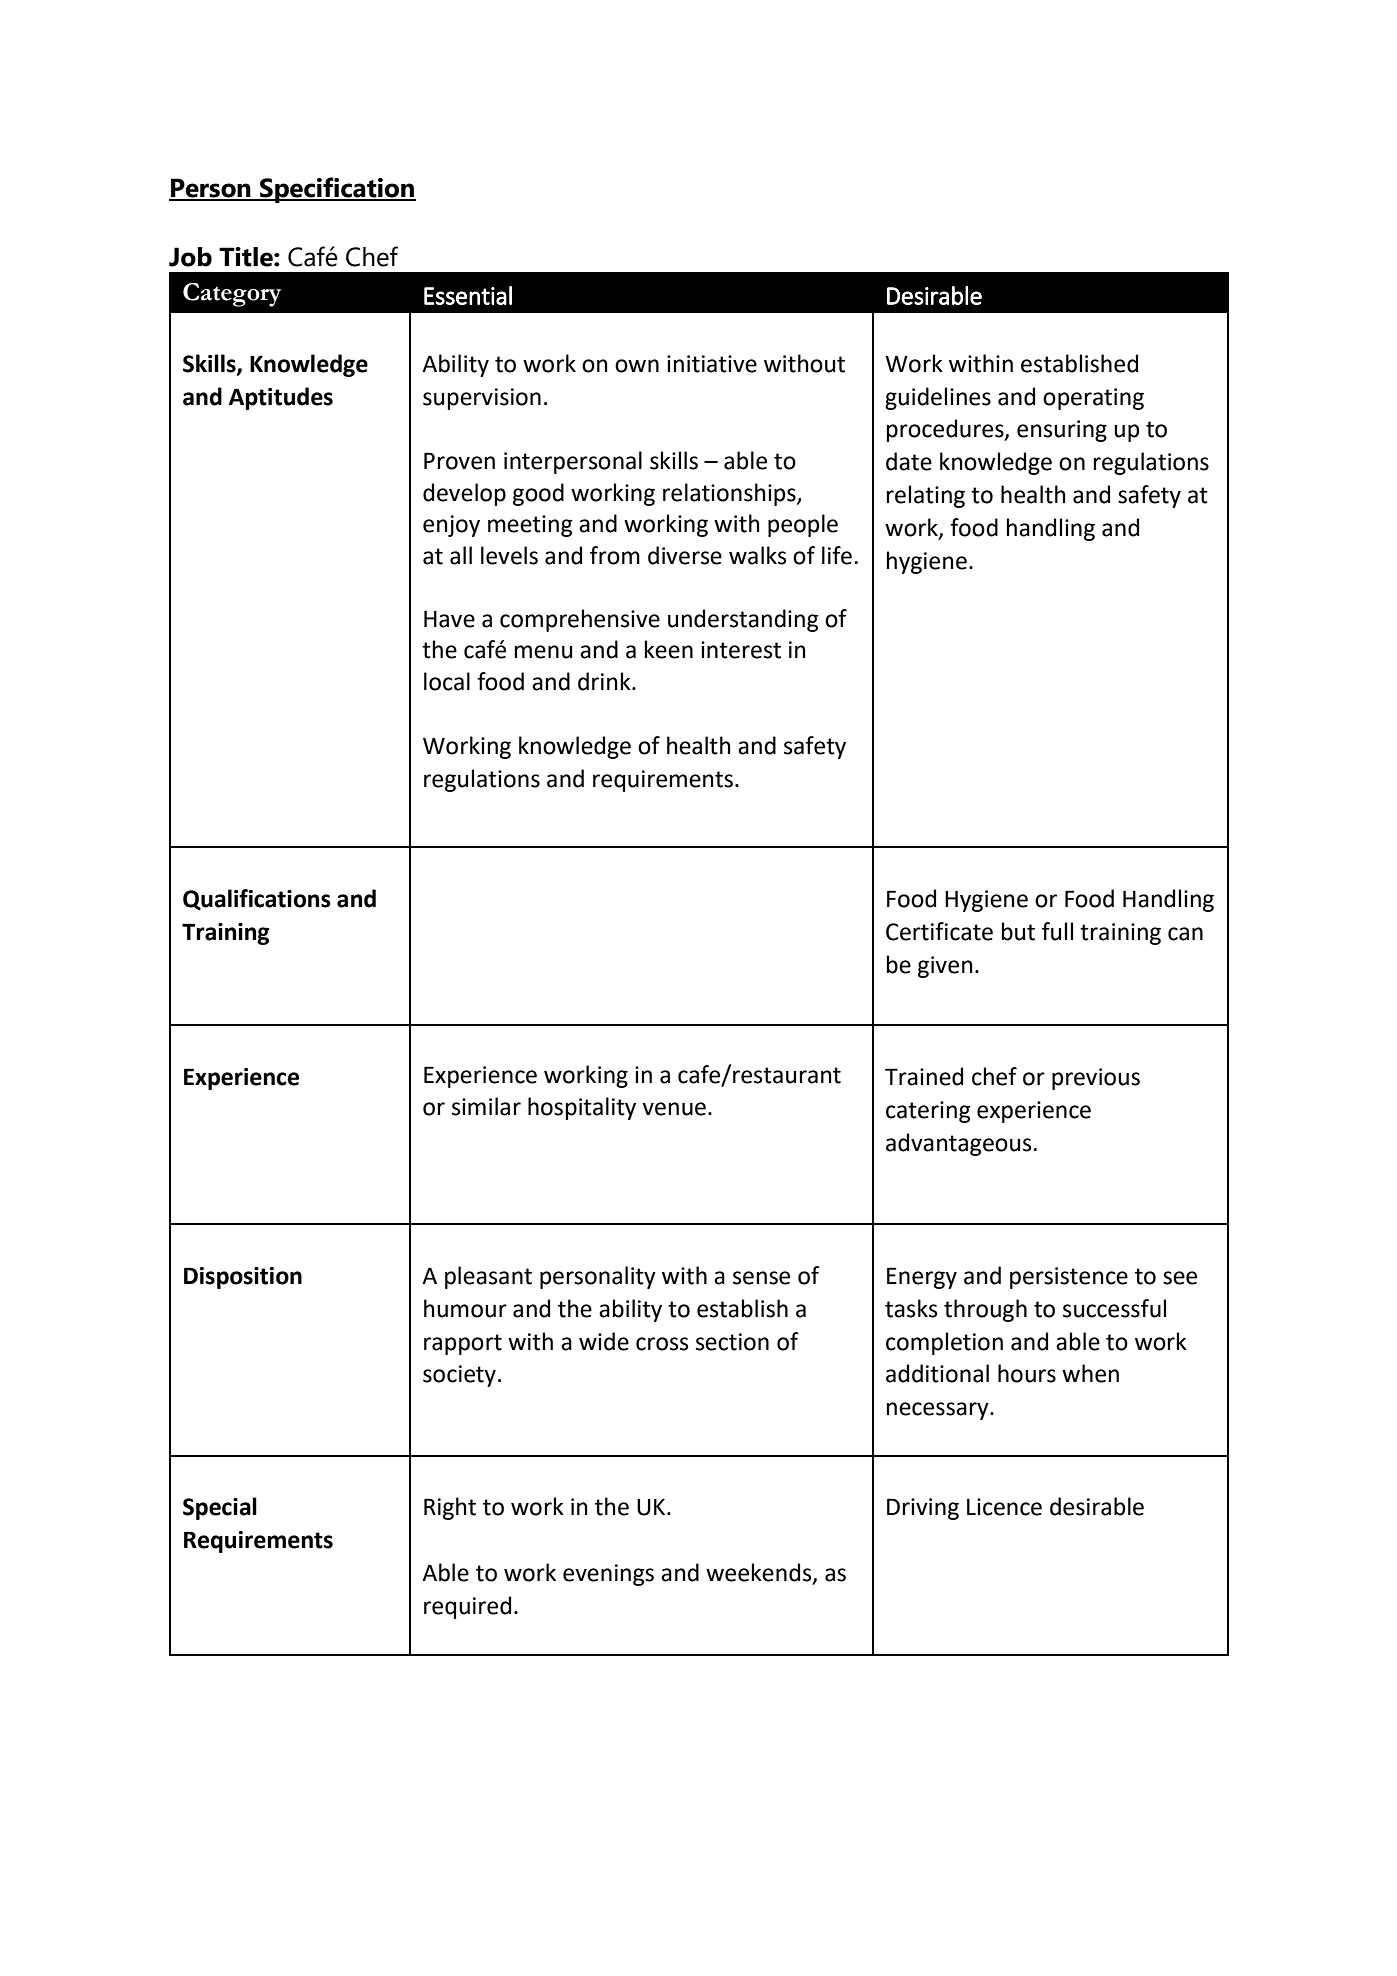 The height and width of the image is (1976, 1397). What do you see at coordinates (1093, 399) in the image?
I see `operating` at bounding box center [1093, 399].
